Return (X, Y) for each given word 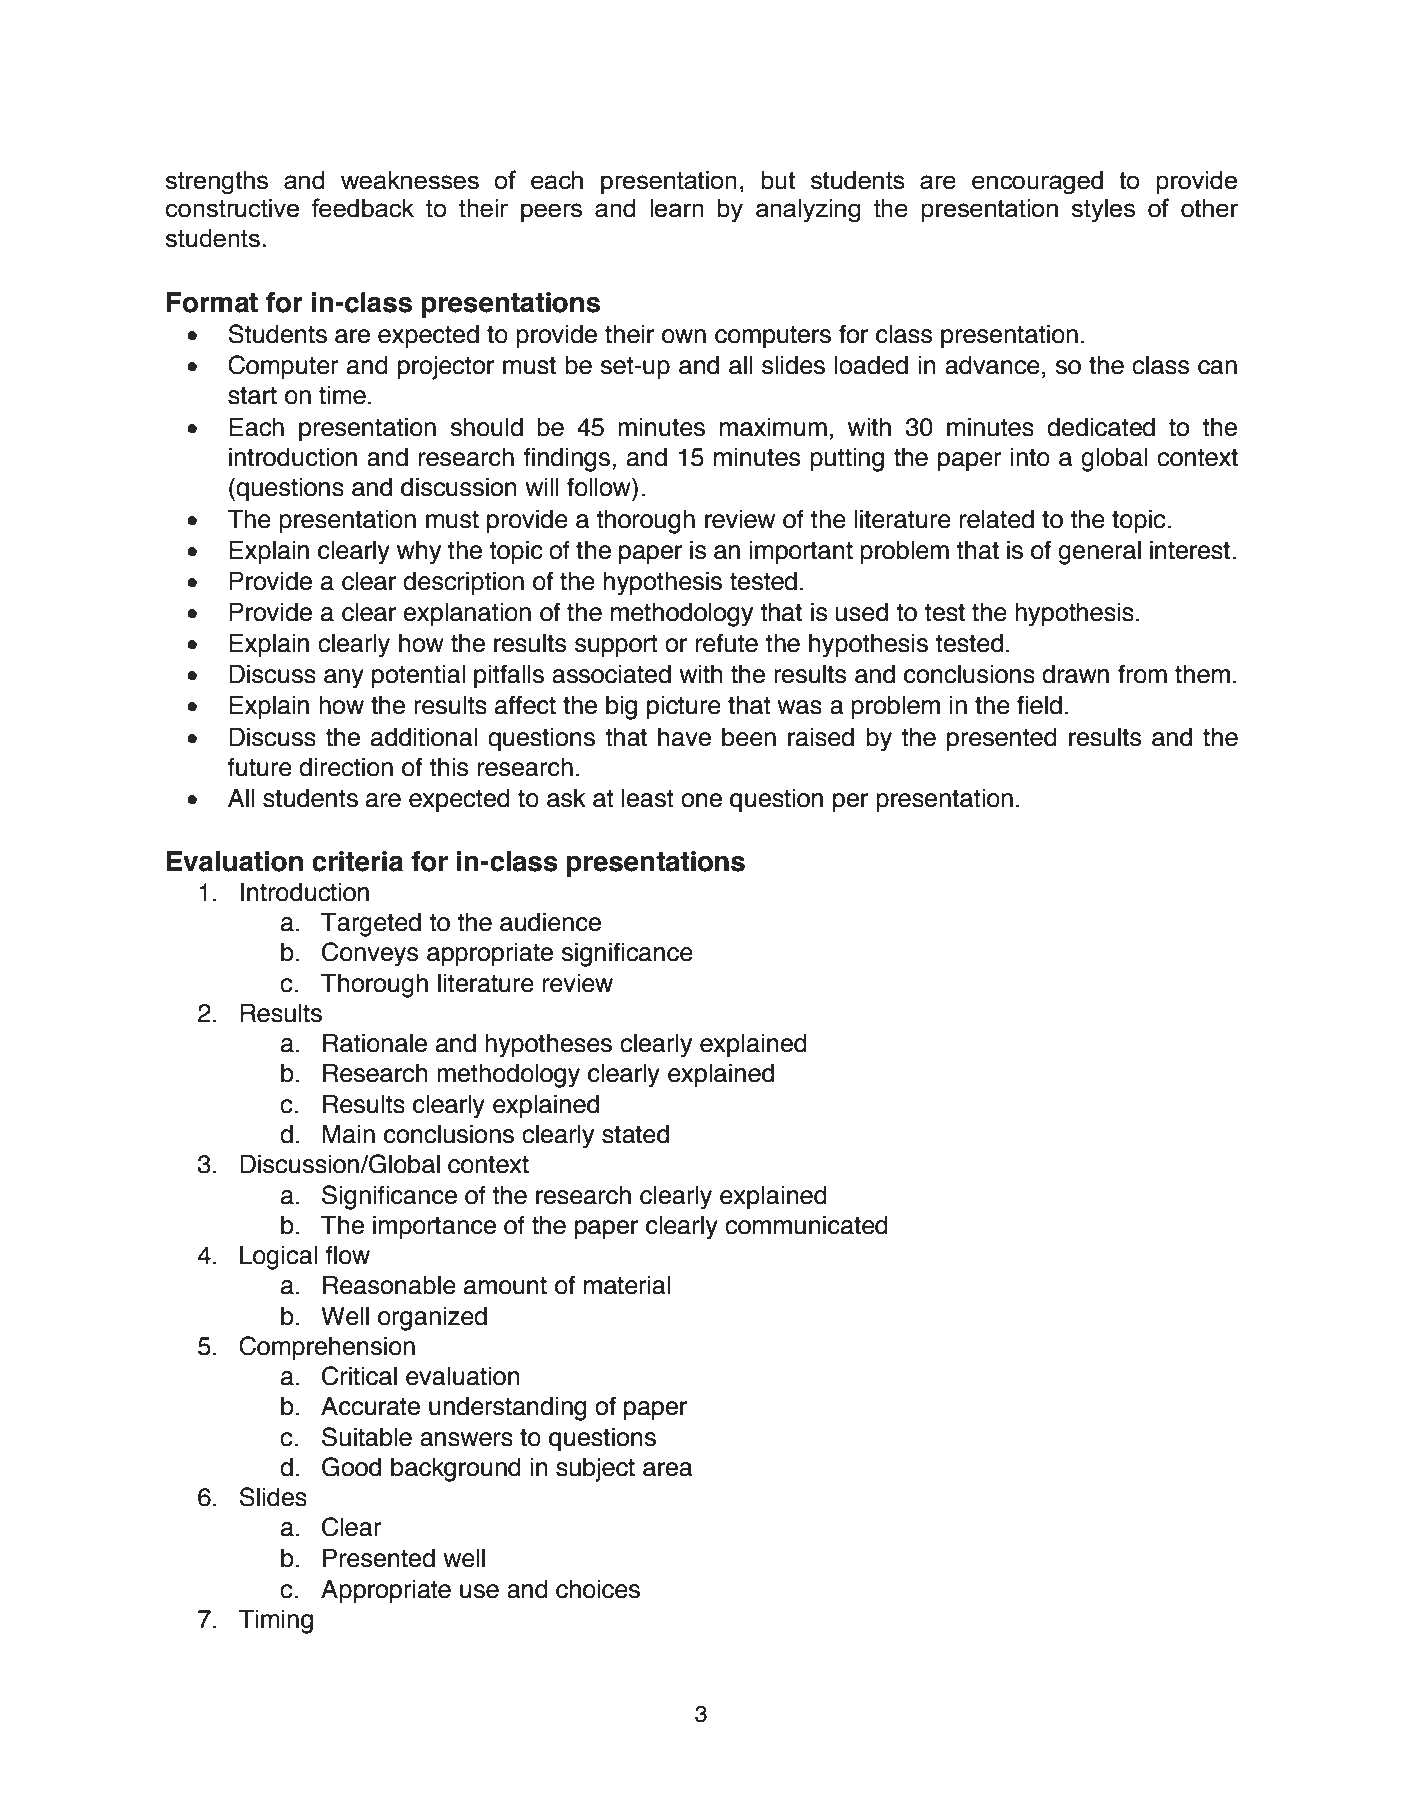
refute (727, 643)
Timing (276, 1621)
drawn (1075, 674)
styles (1103, 211)
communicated (806, 1225)
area (668, 1469)
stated (635, 1134)
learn (677, 208)
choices (598, 1589)
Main (348, 1134)
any (344, 678)
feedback (362, 208)
